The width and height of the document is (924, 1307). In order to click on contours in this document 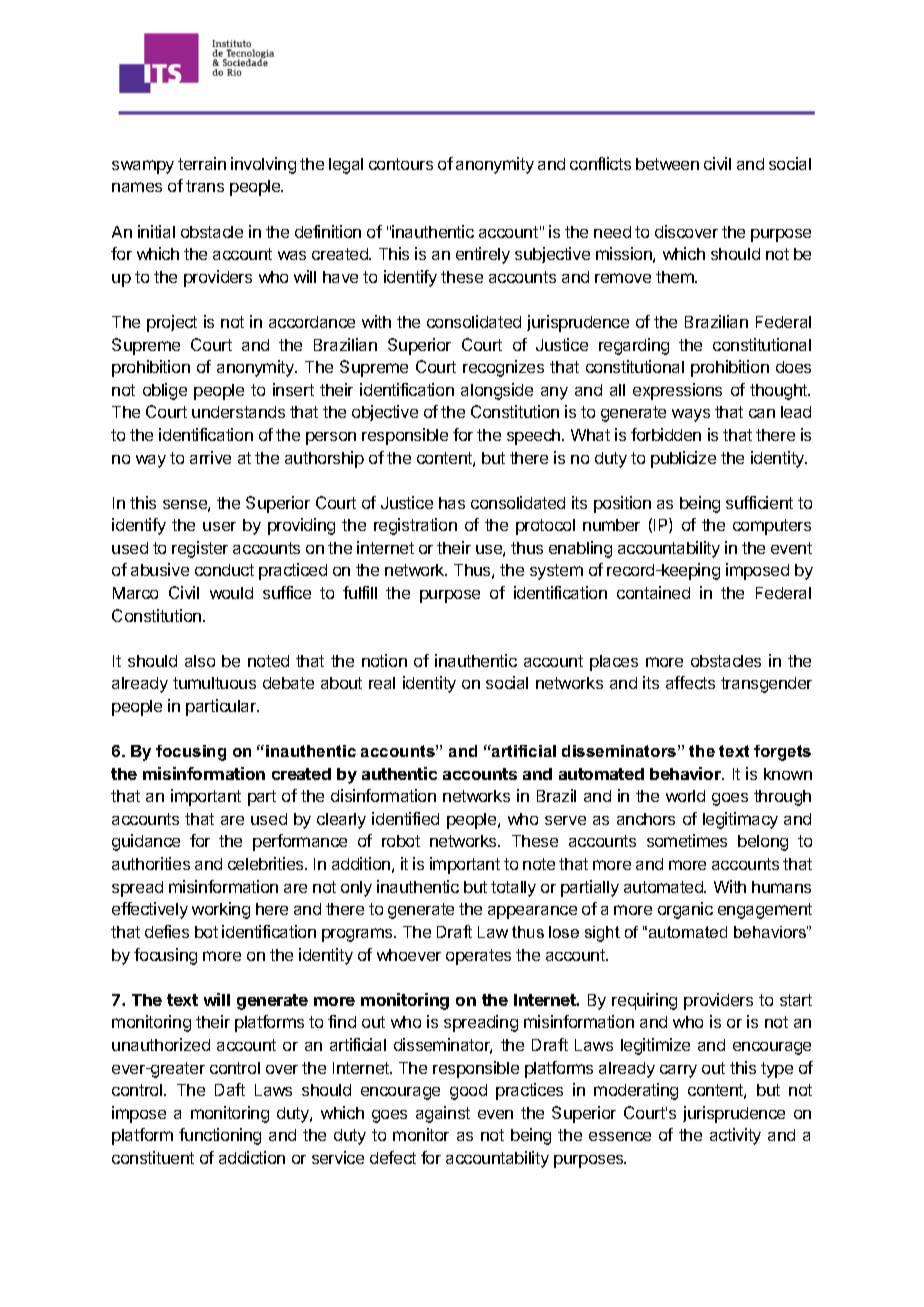, I will do `click(401, 164)`.
